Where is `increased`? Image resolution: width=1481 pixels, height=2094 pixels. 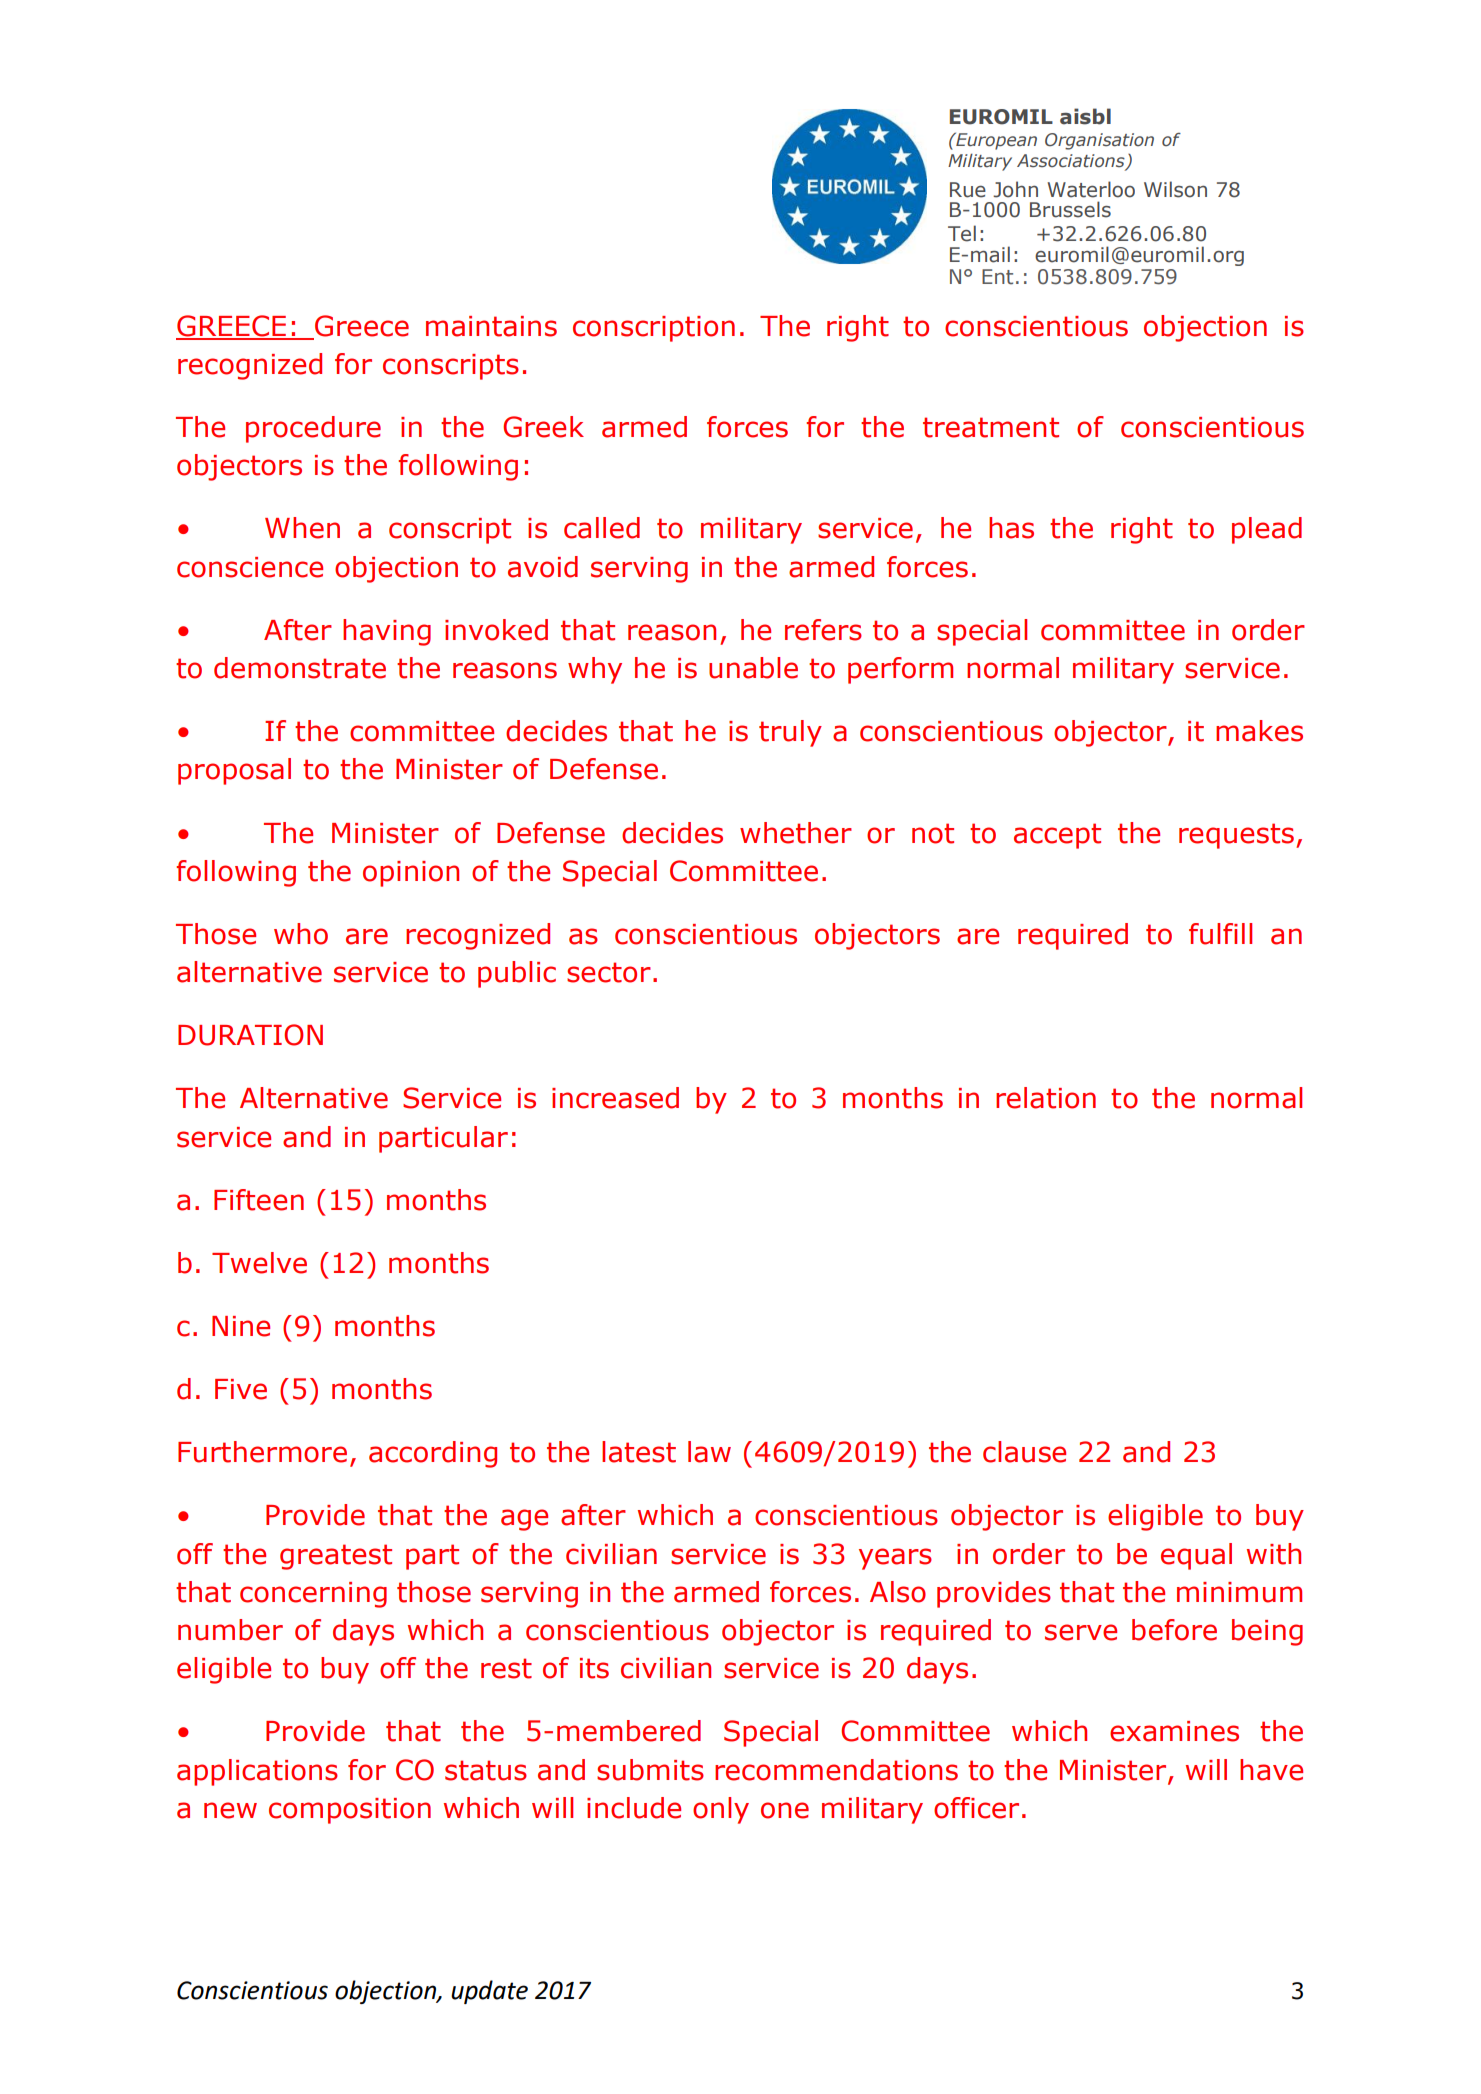
increased is located at coordinates (615, 1098).
